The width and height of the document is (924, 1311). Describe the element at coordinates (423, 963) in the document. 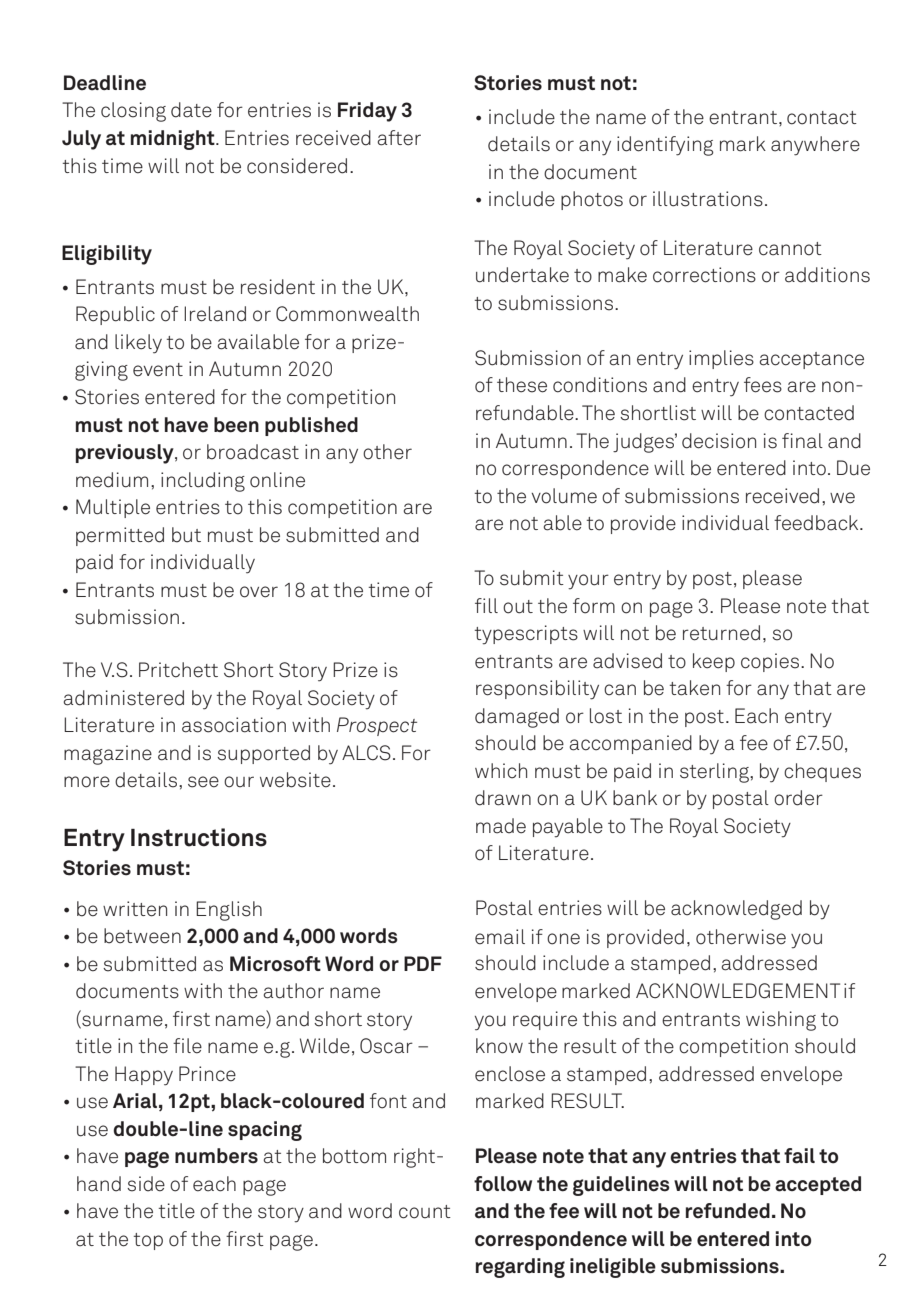

I see `PDF` at that location.
